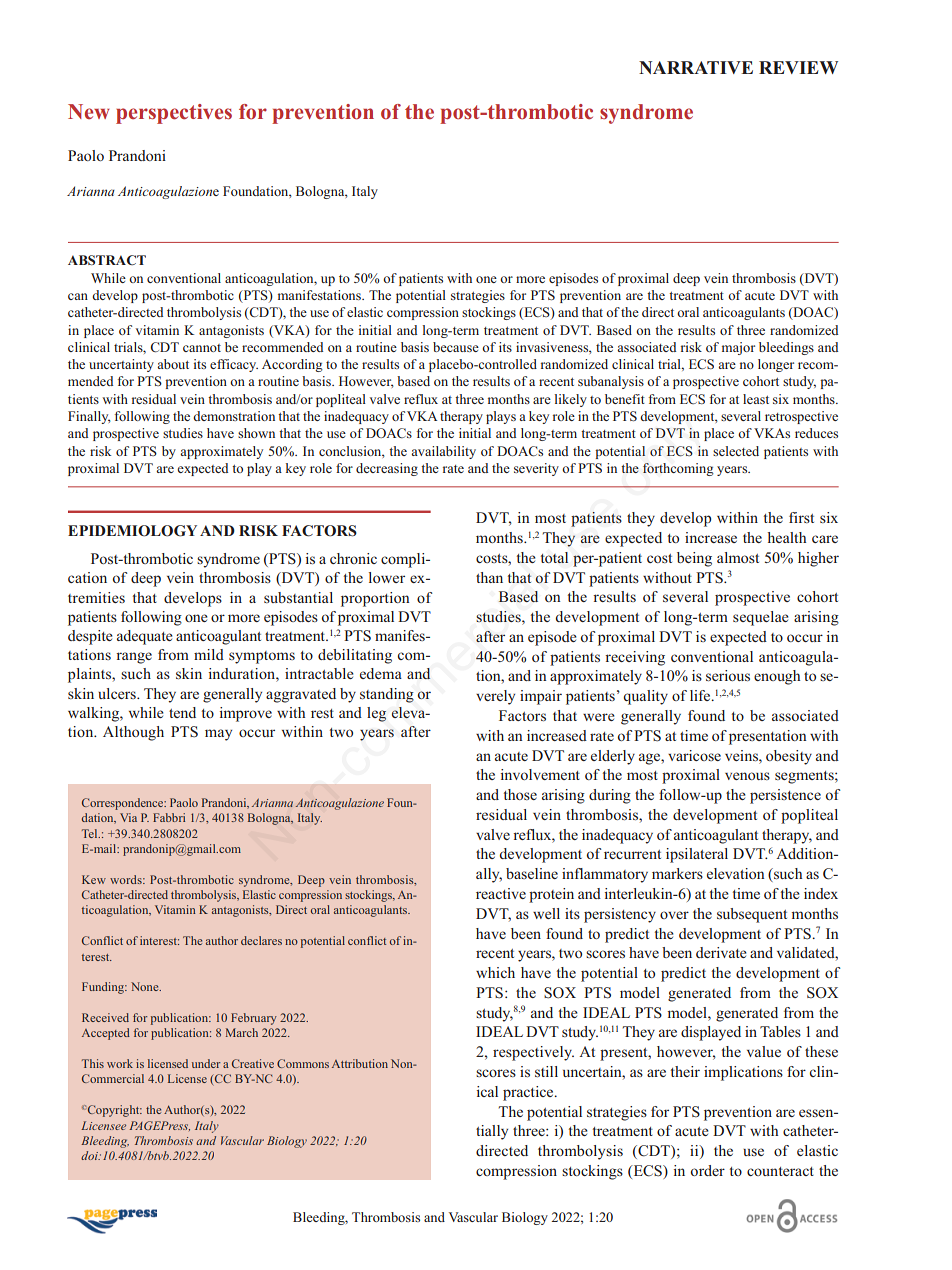 The height and width of the screenshot is (1270, 952). I want to click on NARRATIVE, so click(696, 67).
